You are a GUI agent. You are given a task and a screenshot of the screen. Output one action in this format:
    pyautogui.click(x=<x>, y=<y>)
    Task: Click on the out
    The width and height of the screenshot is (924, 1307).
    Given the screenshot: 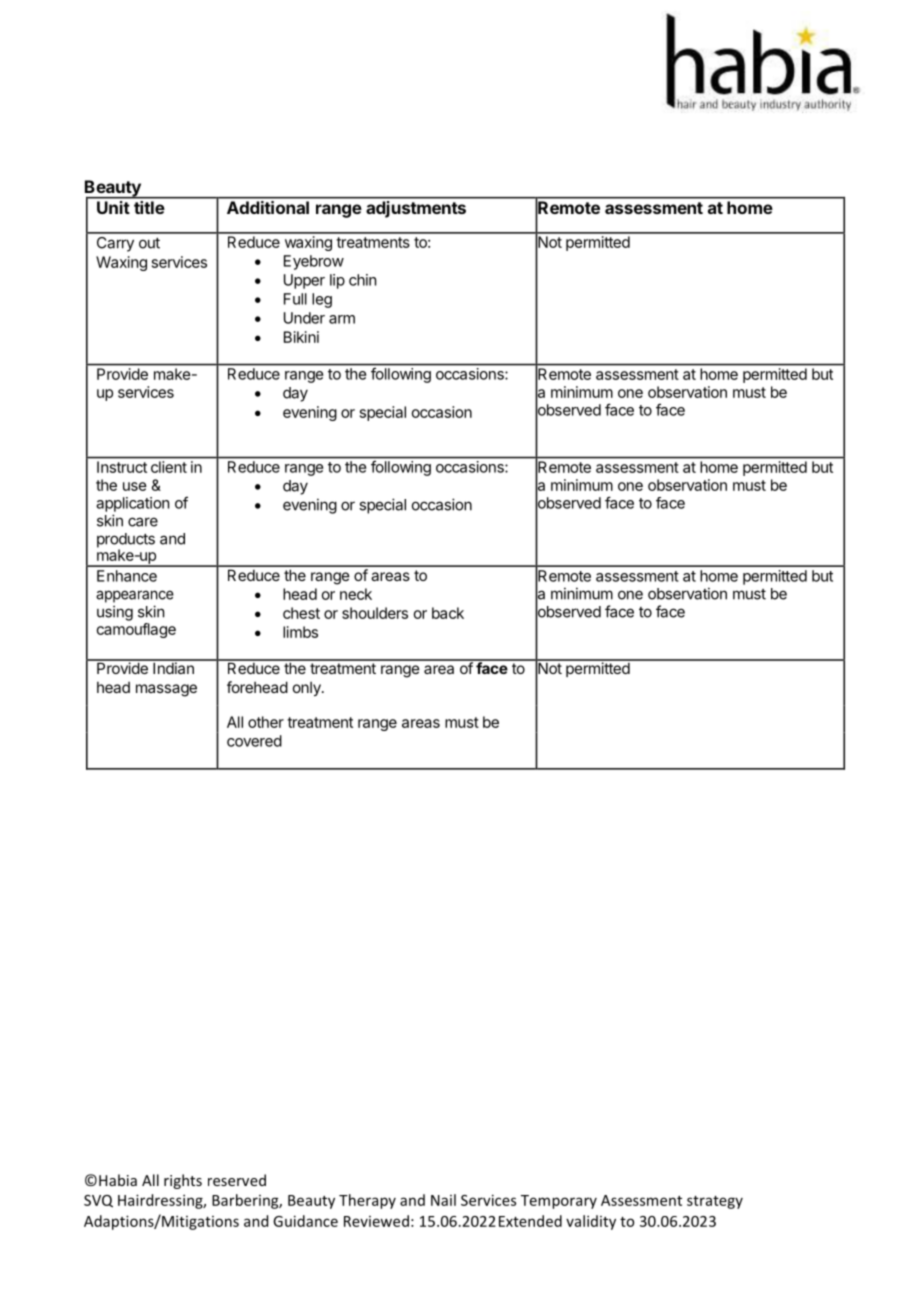 What is the action you would take?
    pyautogui.click(x=149, y=243)
